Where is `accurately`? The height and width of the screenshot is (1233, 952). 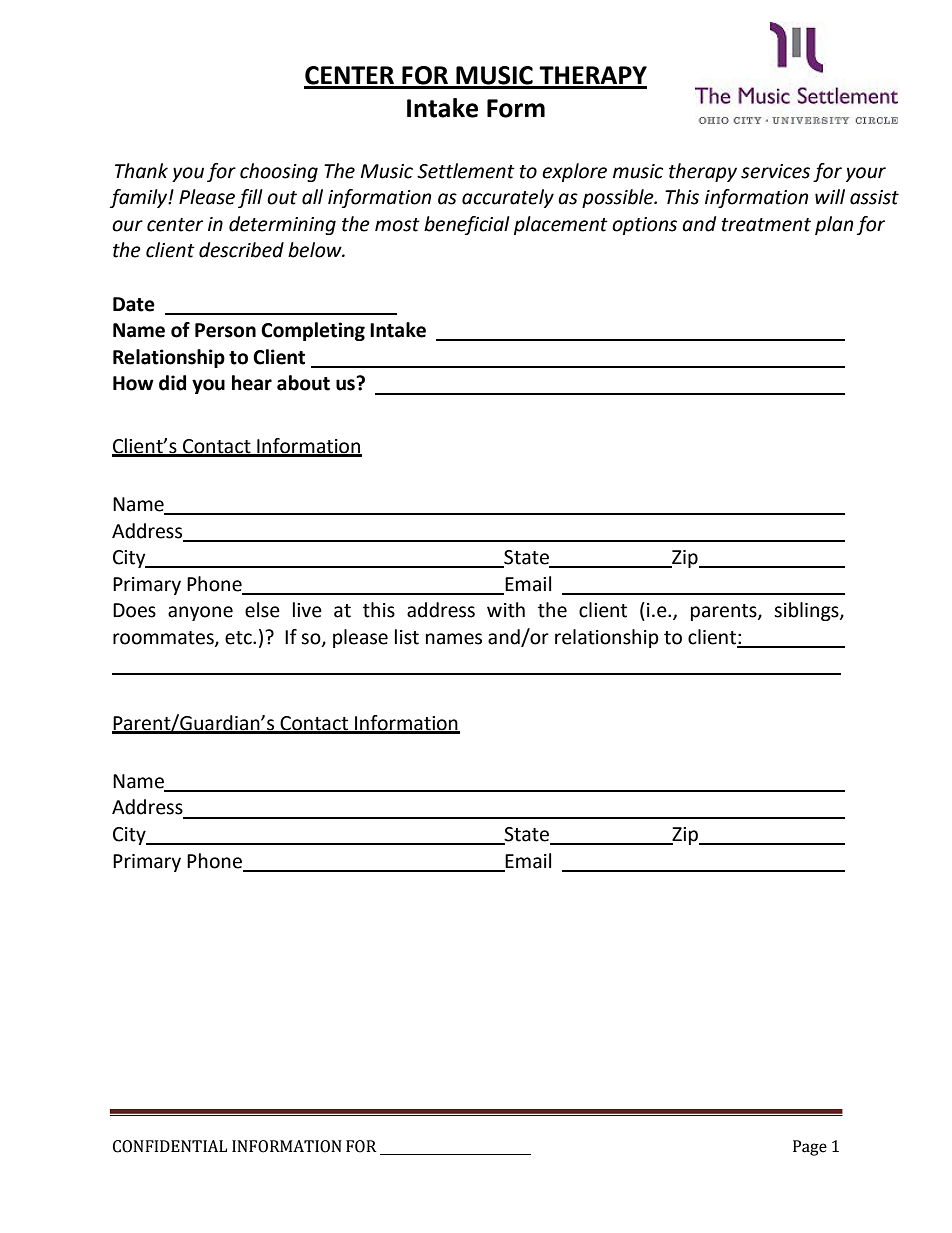
accurately is located at coordinates (508, 198).
